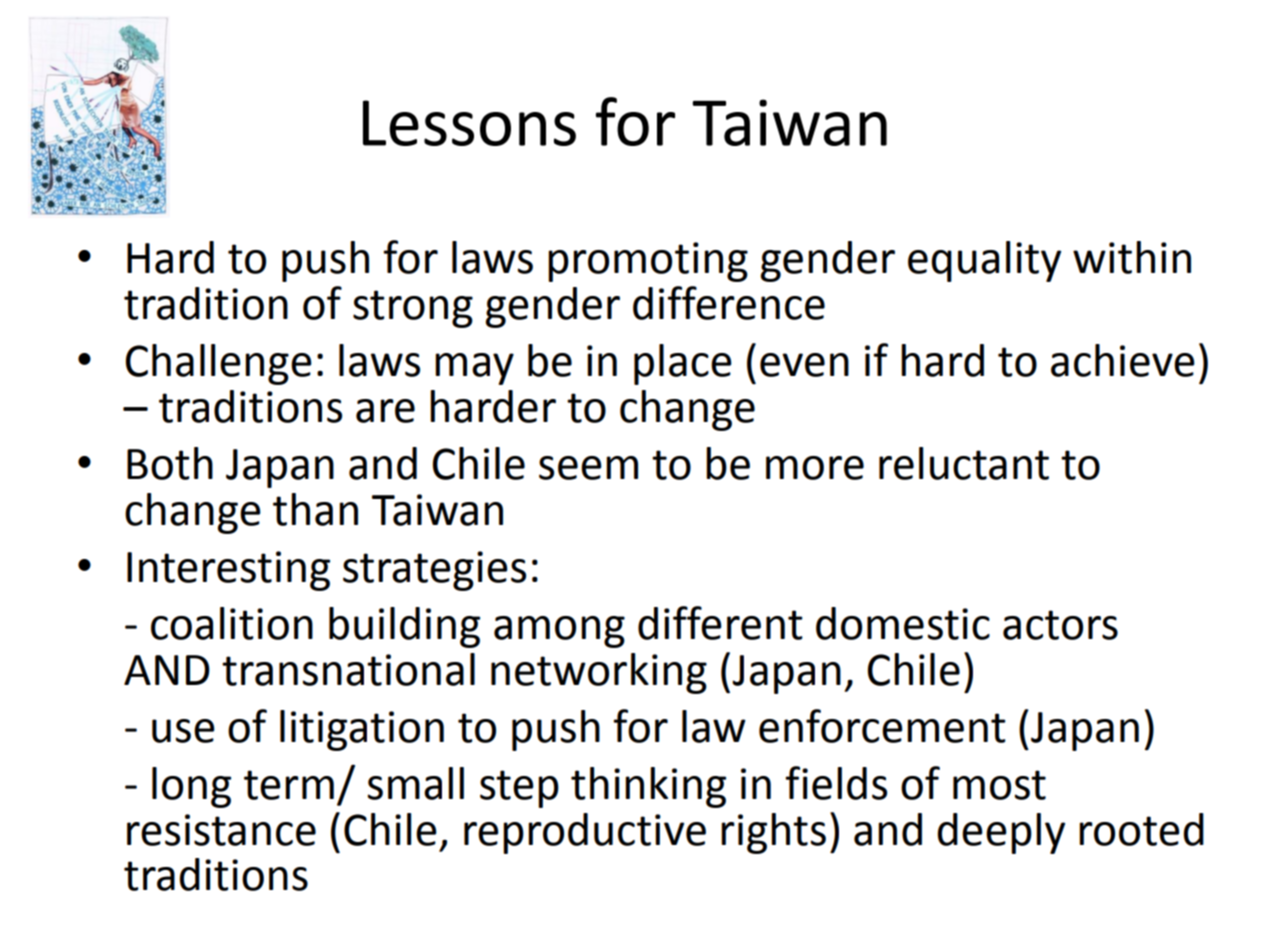 Image resolution: width=1270 pixels, height=952 pixels. Describe the element at coordinates (648, 787) in the screenshot. I see `thinking` at that location.
